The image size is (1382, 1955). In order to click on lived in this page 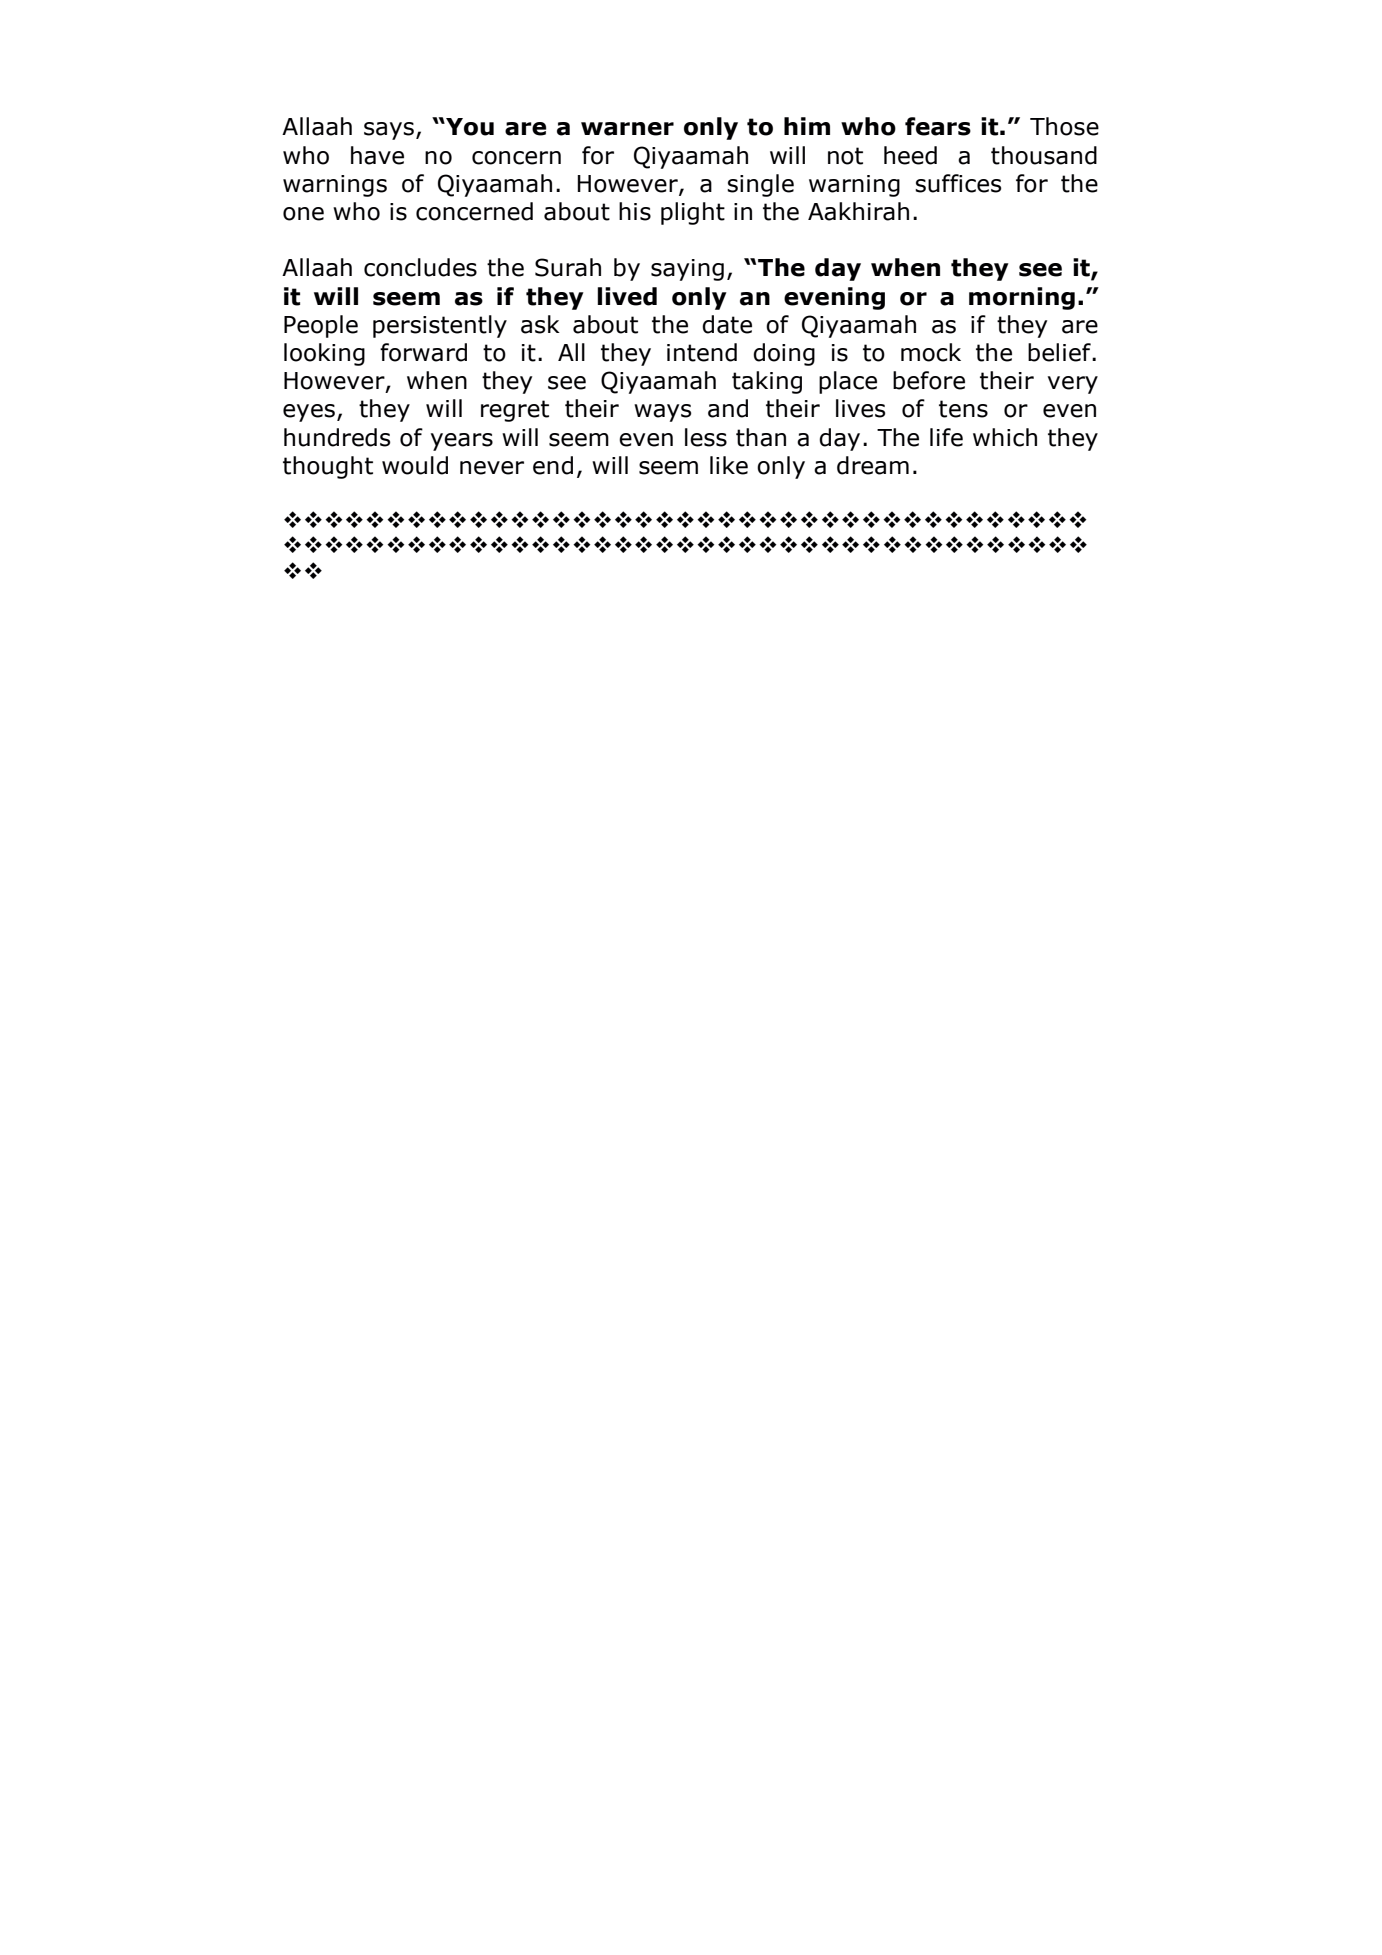, I will do `click(627, 296)`.
